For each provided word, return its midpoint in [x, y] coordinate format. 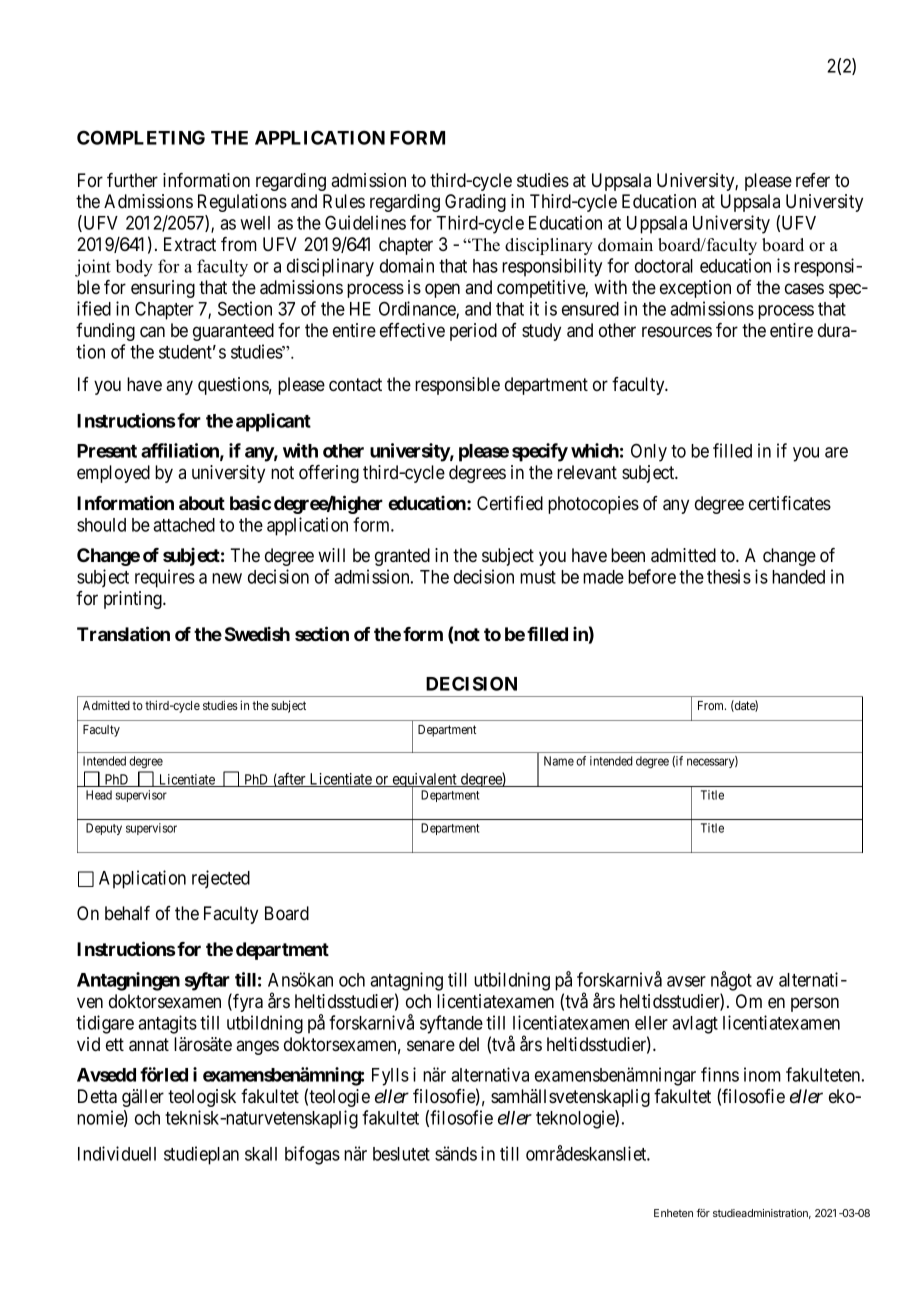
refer [813, 180]
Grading [475, 203]
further [132, 180]
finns [720, 1074]
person [815, 1004]
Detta [97, 1096]
